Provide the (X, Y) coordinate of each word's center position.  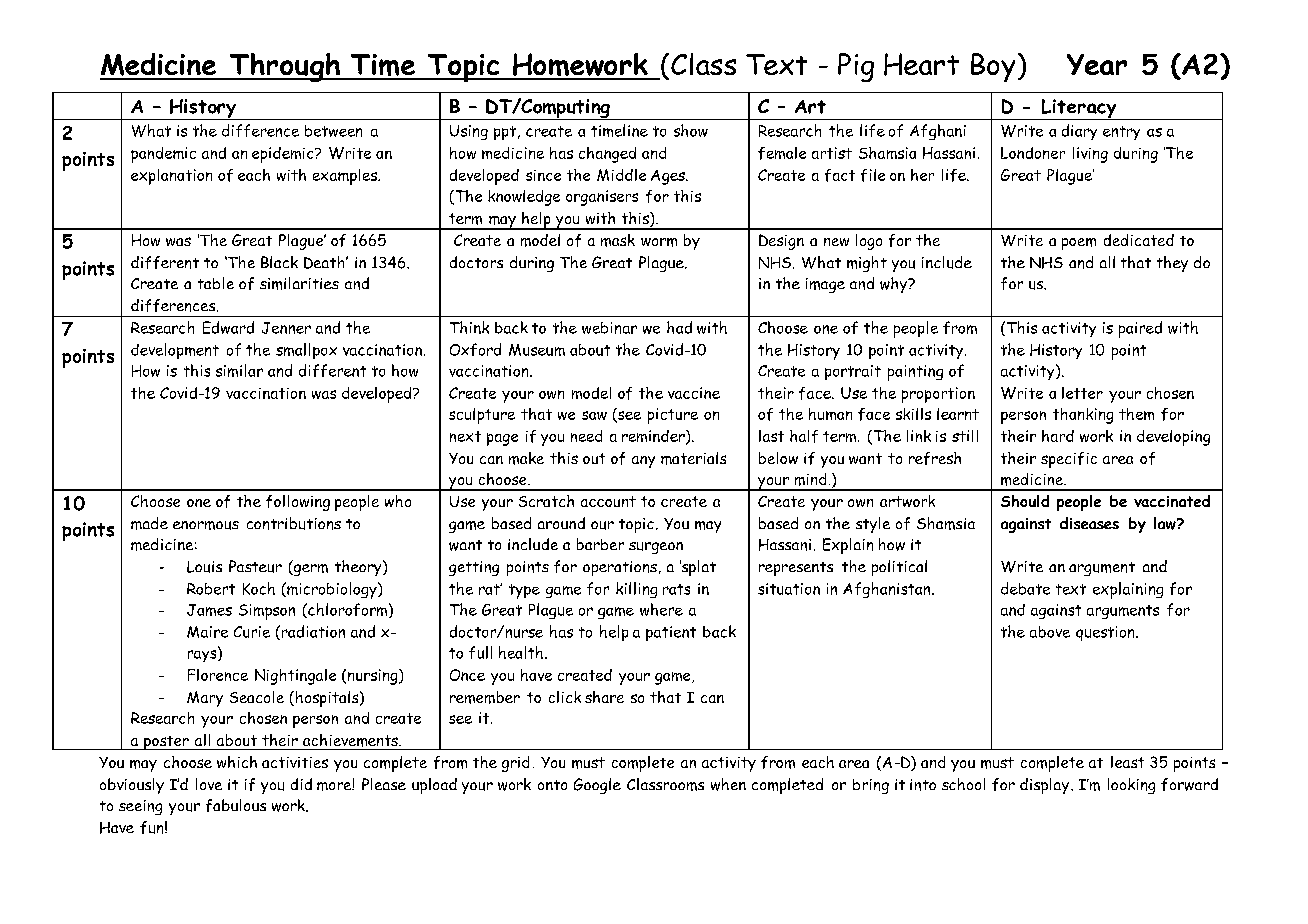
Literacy (1079, 109)
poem (1079, 244)
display (1044, 786)
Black (279, 262)
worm (659, 242)
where (661, 609)
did (301, 784)
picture (673, 416)
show (691, 130)
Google (597, 786)
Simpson (267, 612)
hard (1058, 436)
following (298, 503)
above (1050, 632)
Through (285, 67)
